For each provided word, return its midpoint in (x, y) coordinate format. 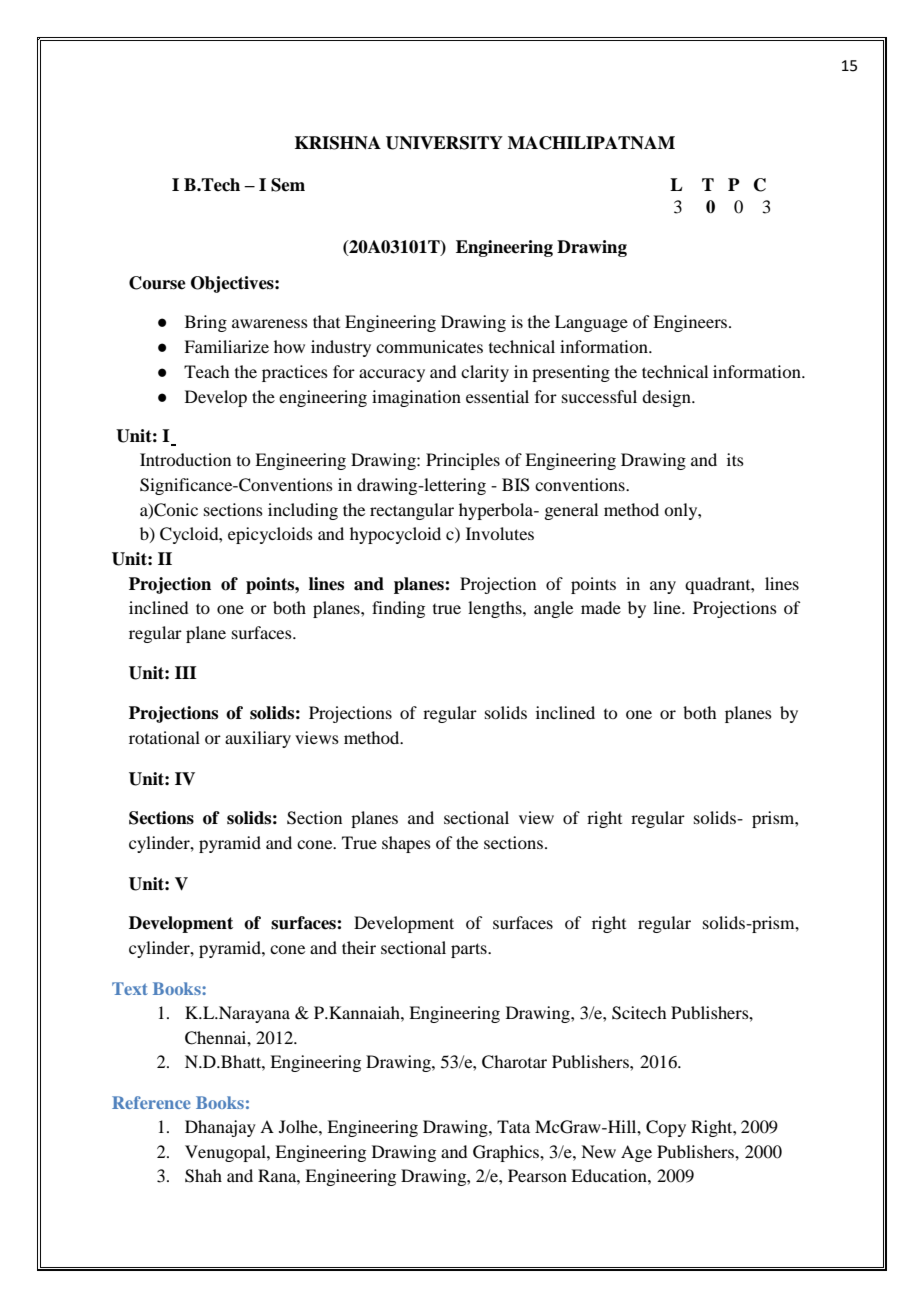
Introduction (185, 459)
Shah (203, 1176)
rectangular (412, 511)
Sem (288, 185)
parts (470, 950)
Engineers (691, 323)
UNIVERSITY (444, 143)
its (735, 459)
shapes (406, 844)
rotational (164, 737)
